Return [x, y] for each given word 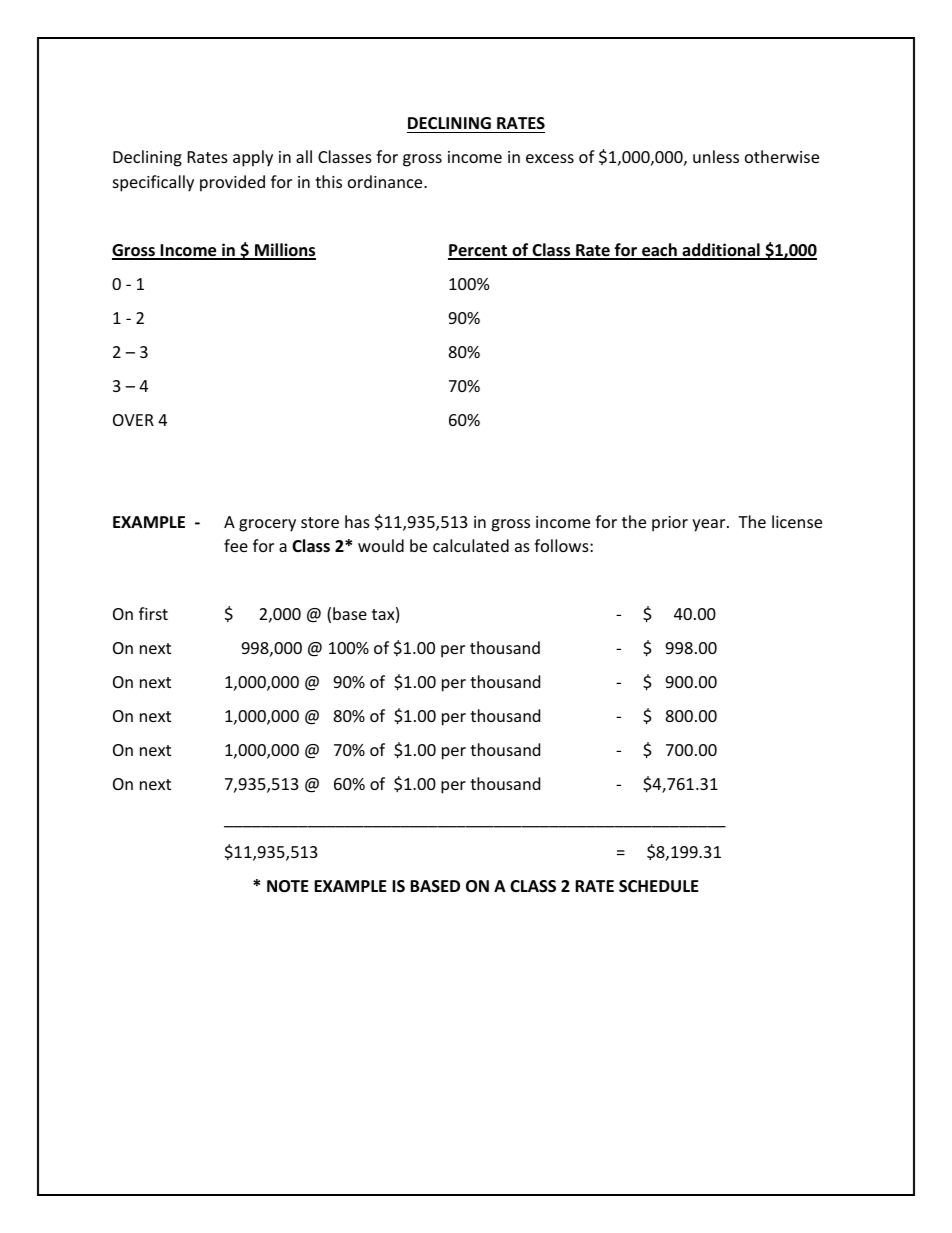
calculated [471, 545]
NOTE [288, 886]
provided [232, 183]
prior [670, 524]
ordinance [386, 181]
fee [236, 545]
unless [716, 156]
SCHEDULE [659, 886]
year [710, 525]
